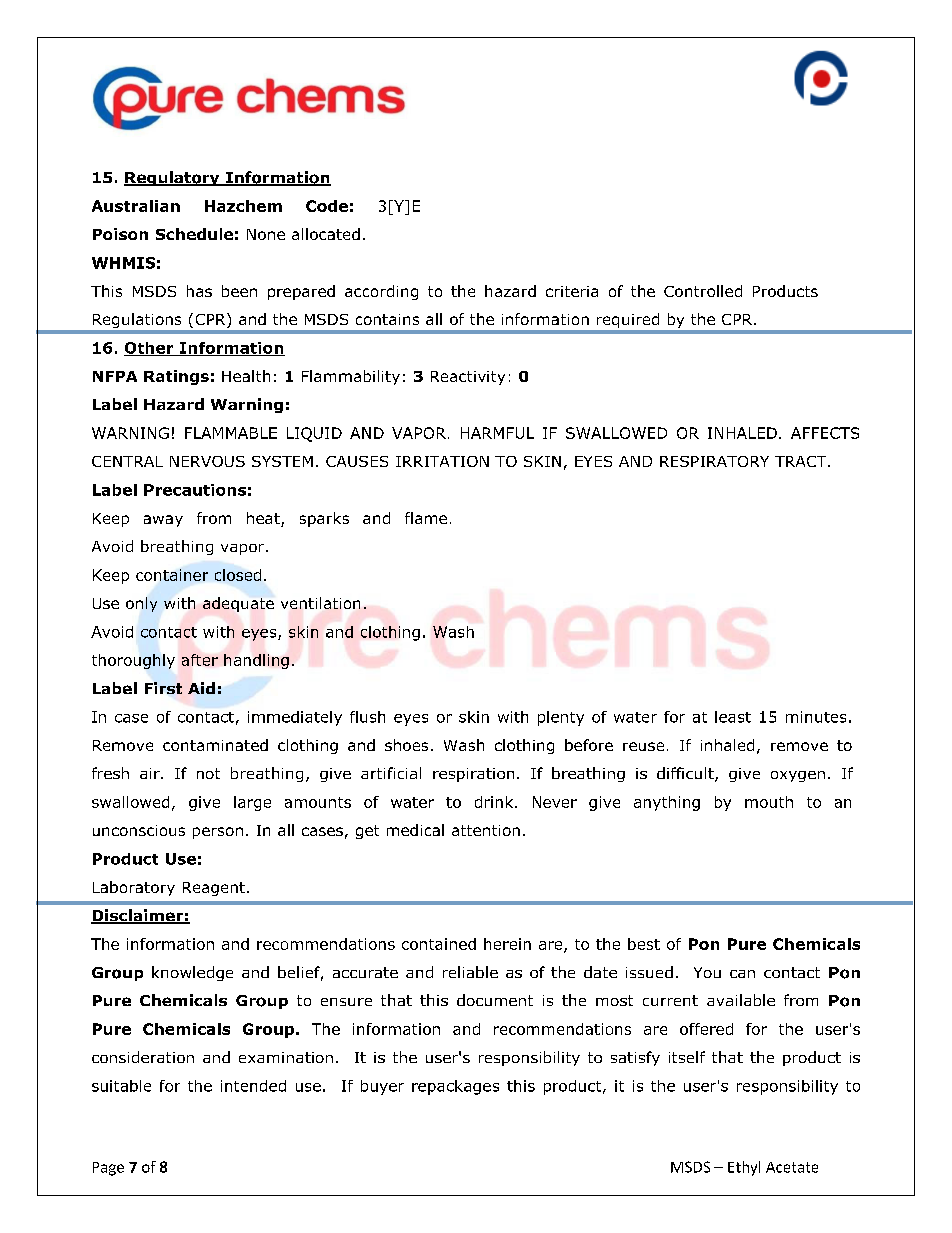  I want to click on Code, so click(327, 206).
